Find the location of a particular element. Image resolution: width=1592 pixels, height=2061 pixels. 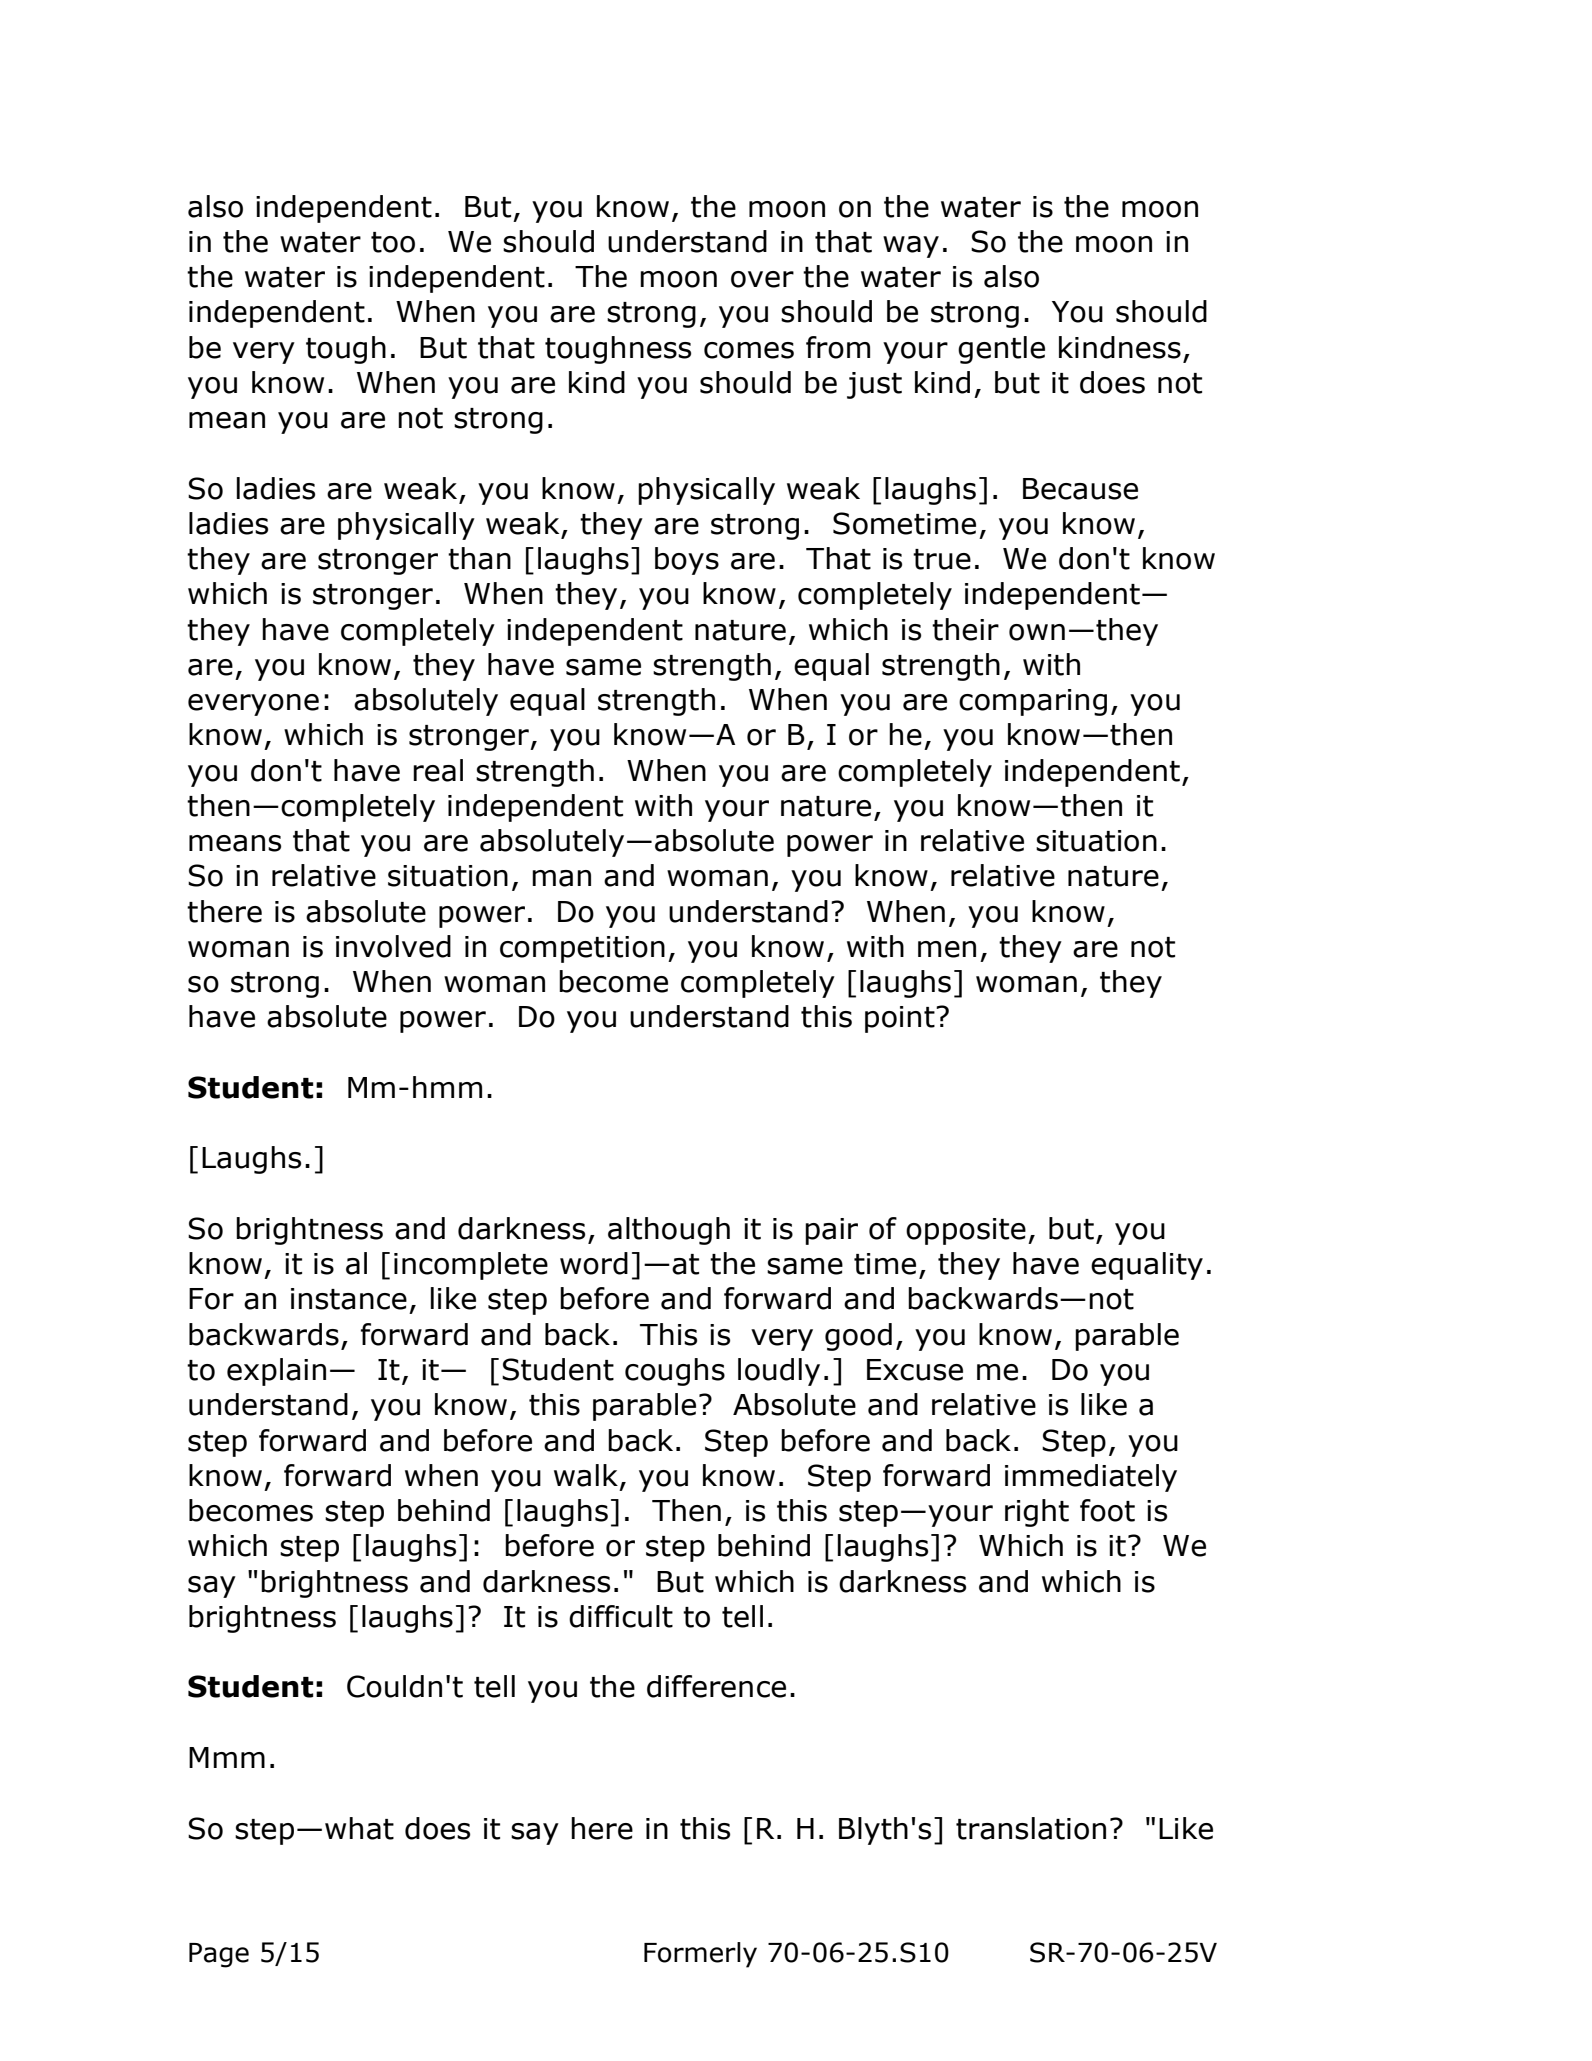

real is located at coordinates (438, 770).
